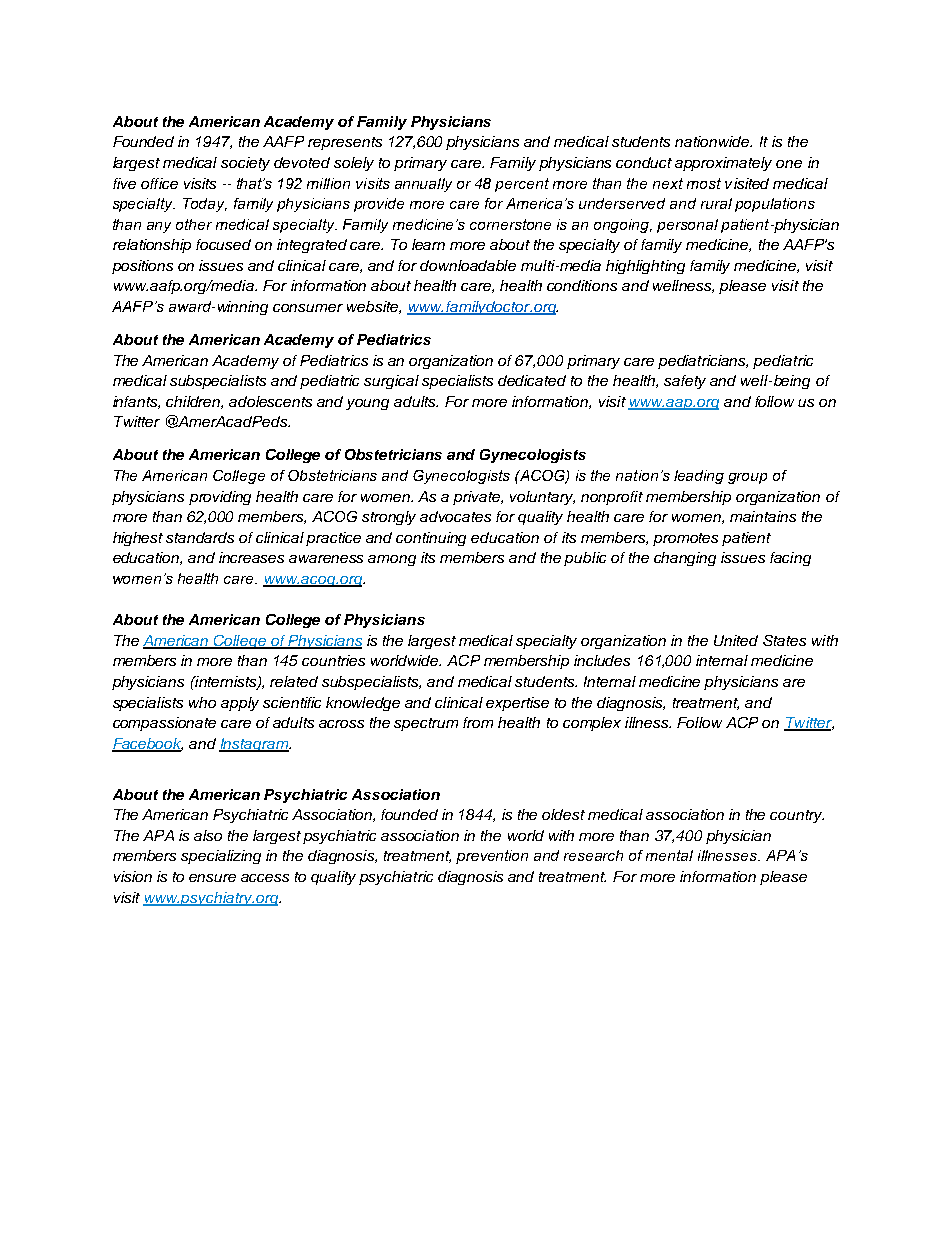 The image size is (952, 1233). What do you see at coordinates (763, 516) in the screenshot?
I see `maintains` at bounding box center [763, 516].
